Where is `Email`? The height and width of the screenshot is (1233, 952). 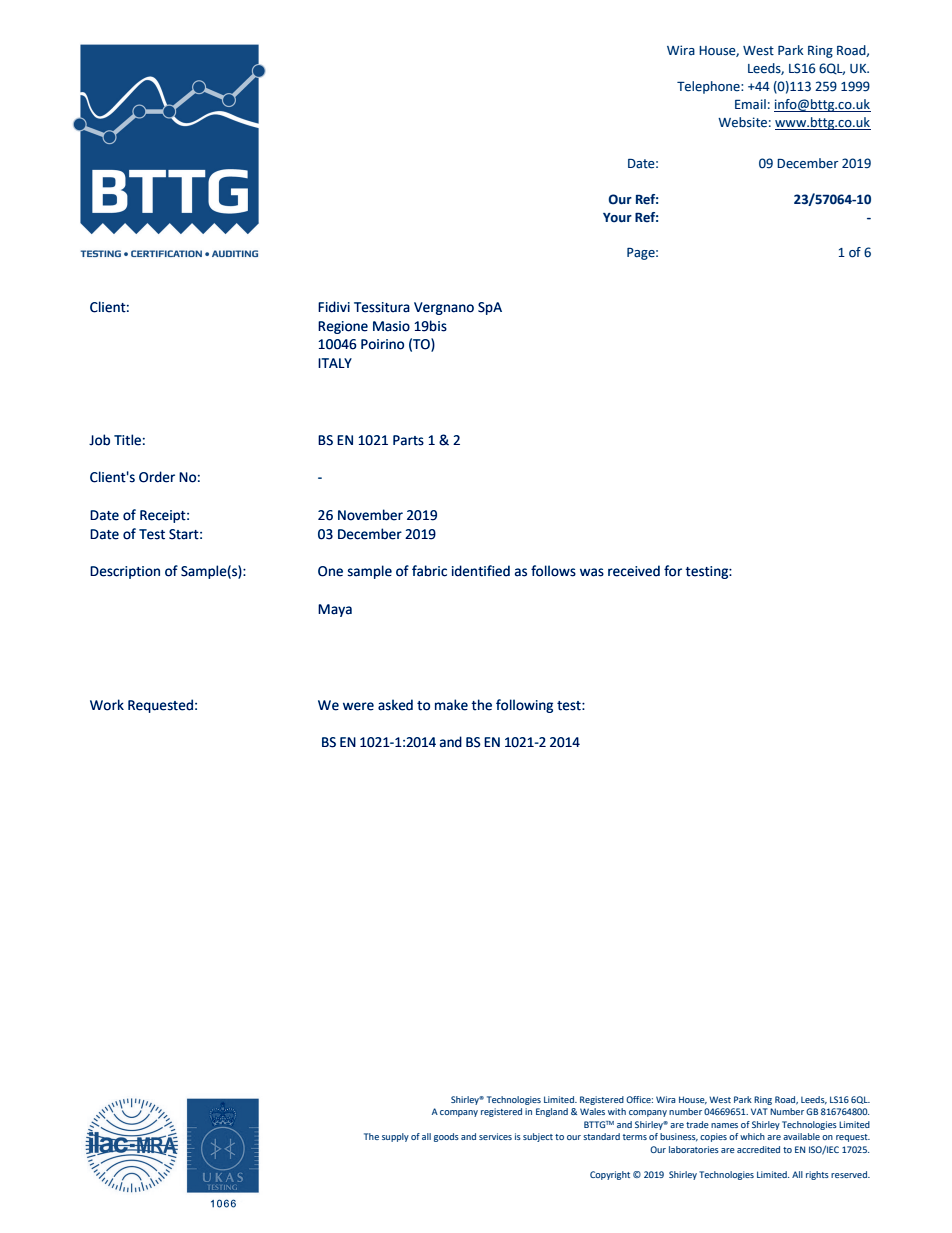
Email is located at coordinates (750, 104).
